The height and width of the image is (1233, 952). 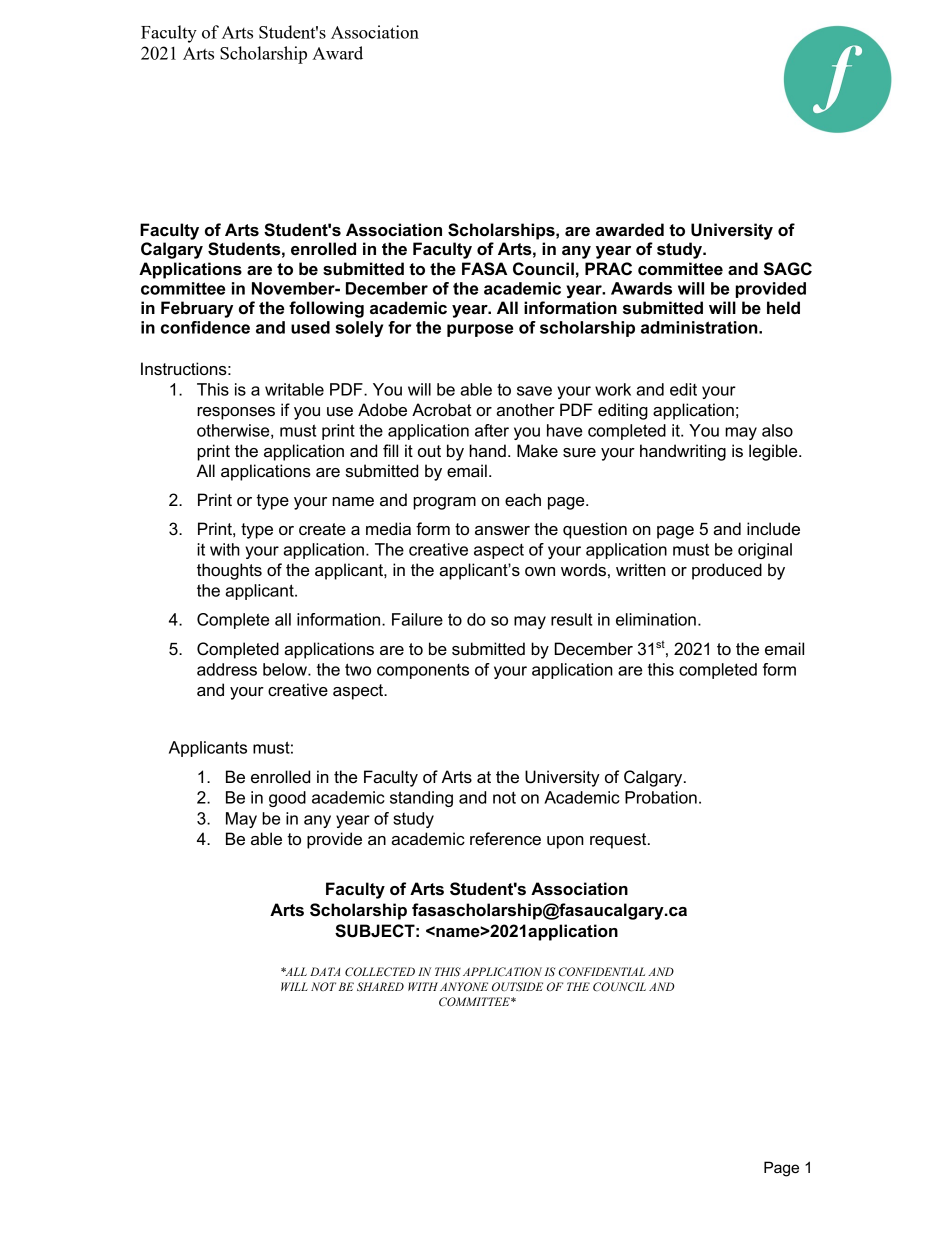 What do you see at coordinates (423, 671) in the image?
I see `components` at bounding box center [423, 671].
